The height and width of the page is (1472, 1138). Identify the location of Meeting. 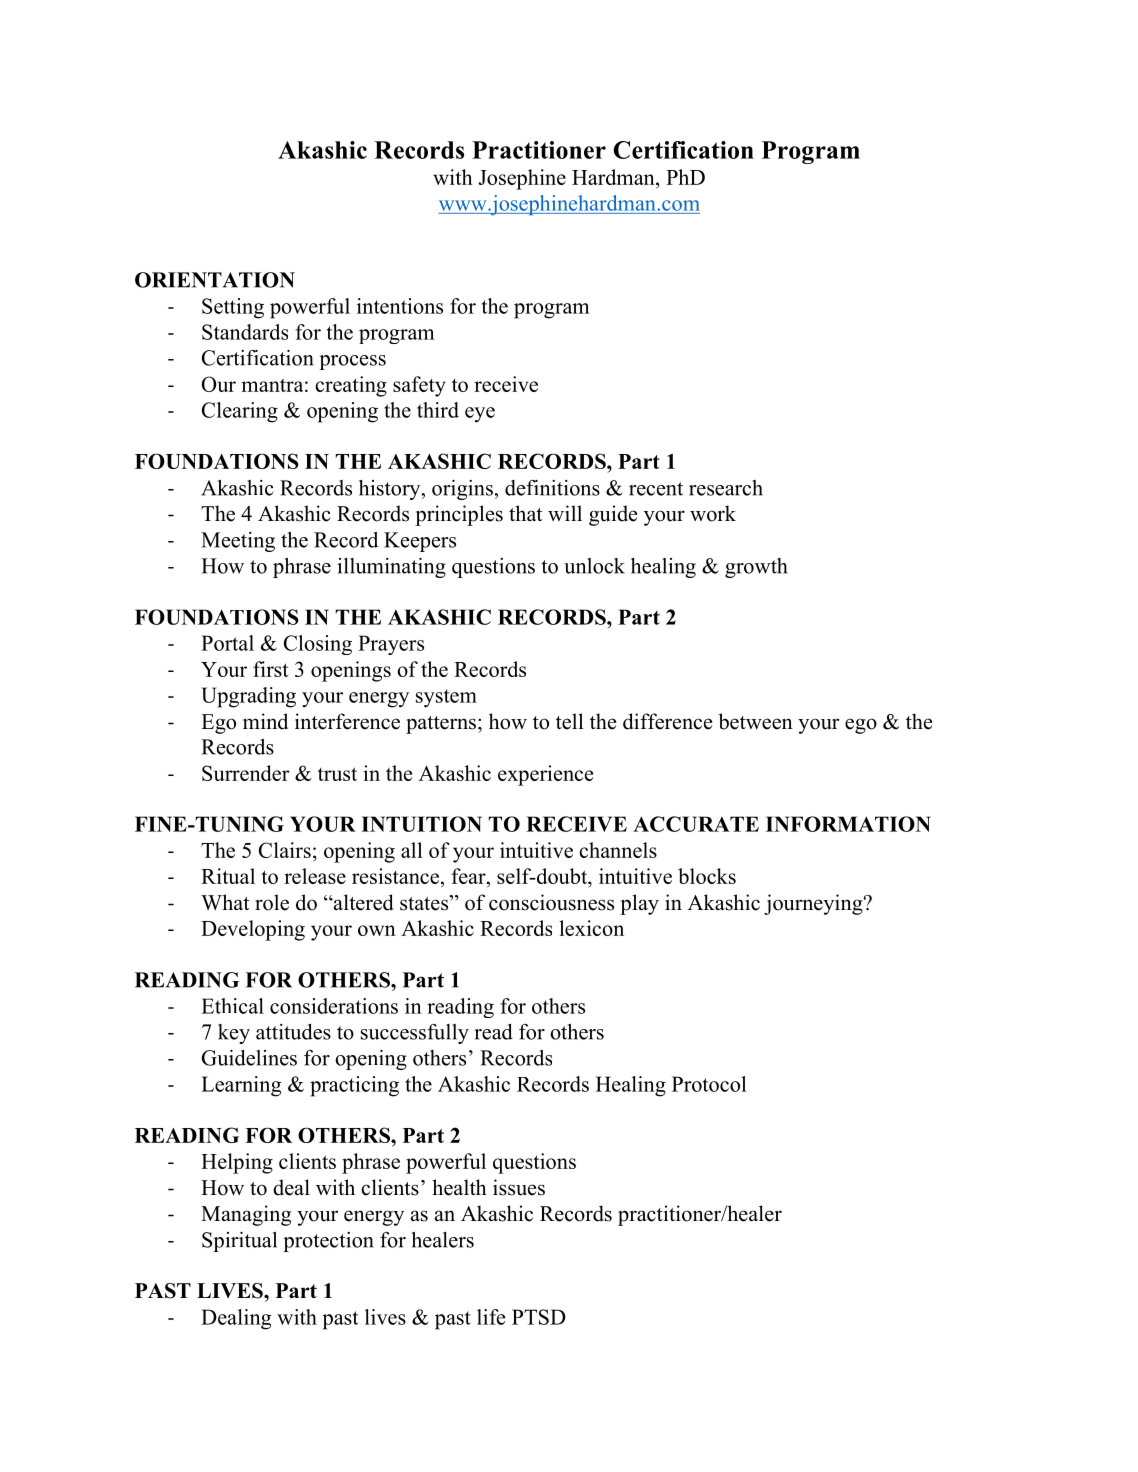
(238, 542).
